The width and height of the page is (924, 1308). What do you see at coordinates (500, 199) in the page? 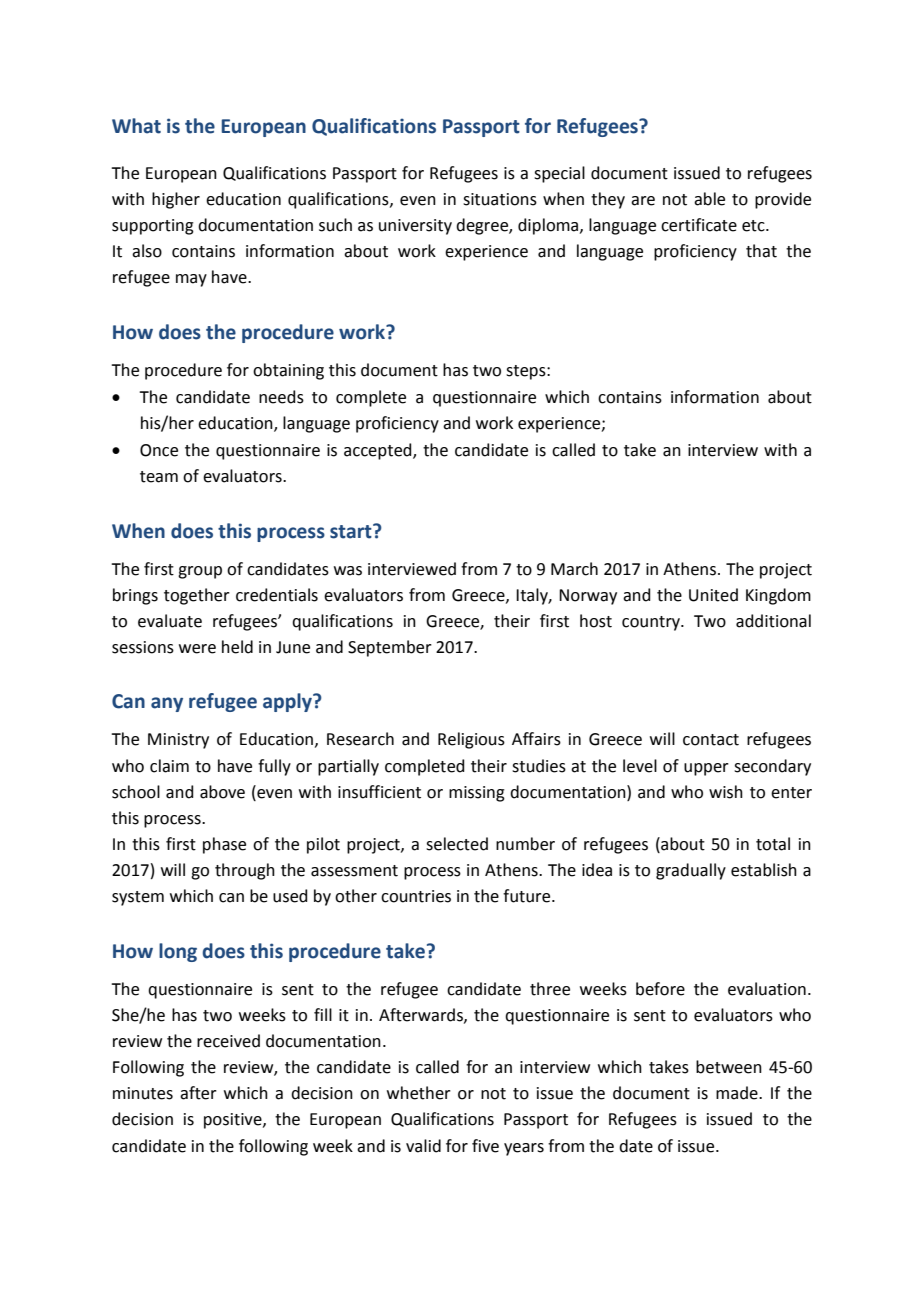
I see `situations` at bounding box center [500, 199].
